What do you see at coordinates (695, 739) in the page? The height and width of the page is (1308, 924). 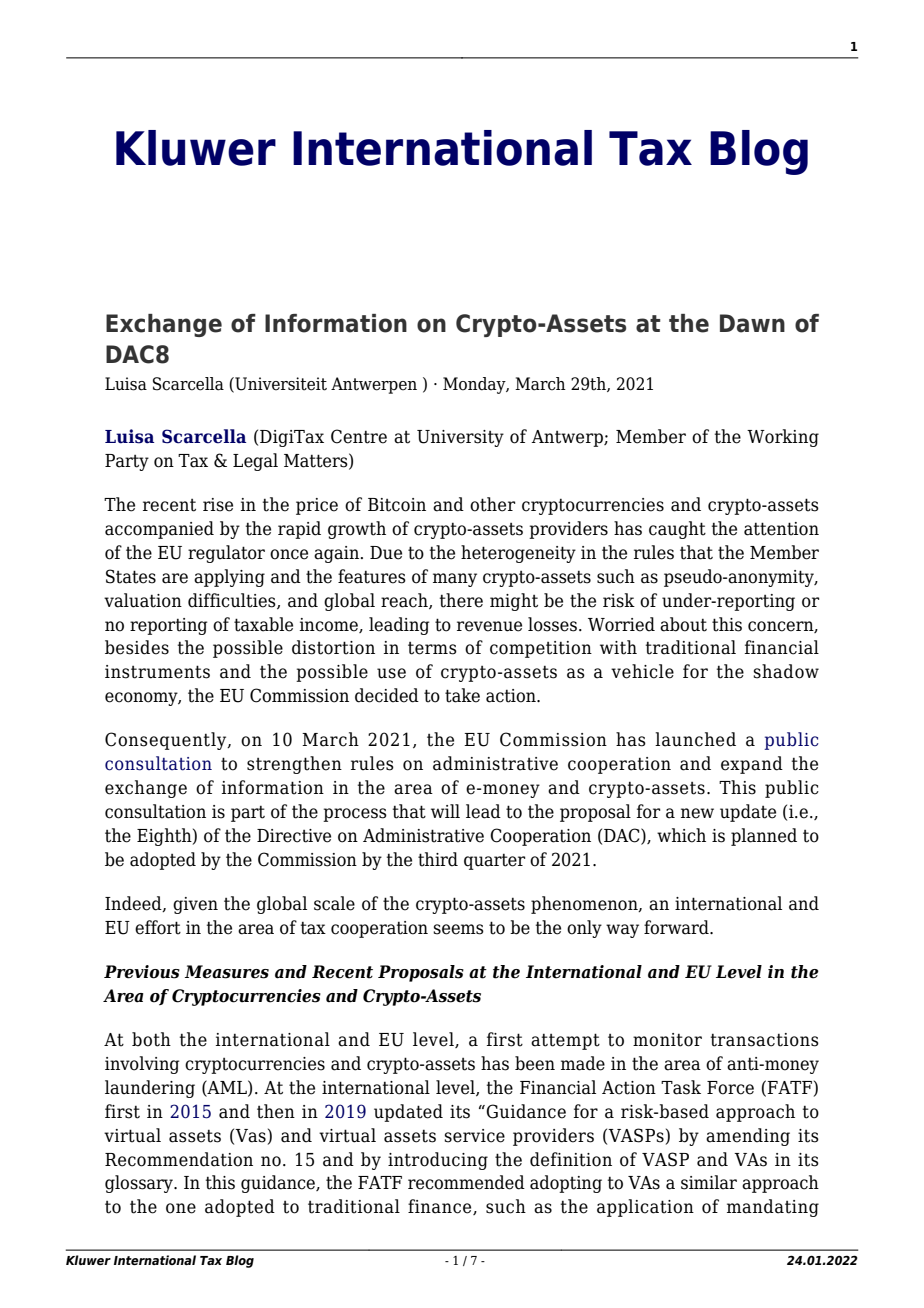 I see `launched` at bounding box center [695, 739].
